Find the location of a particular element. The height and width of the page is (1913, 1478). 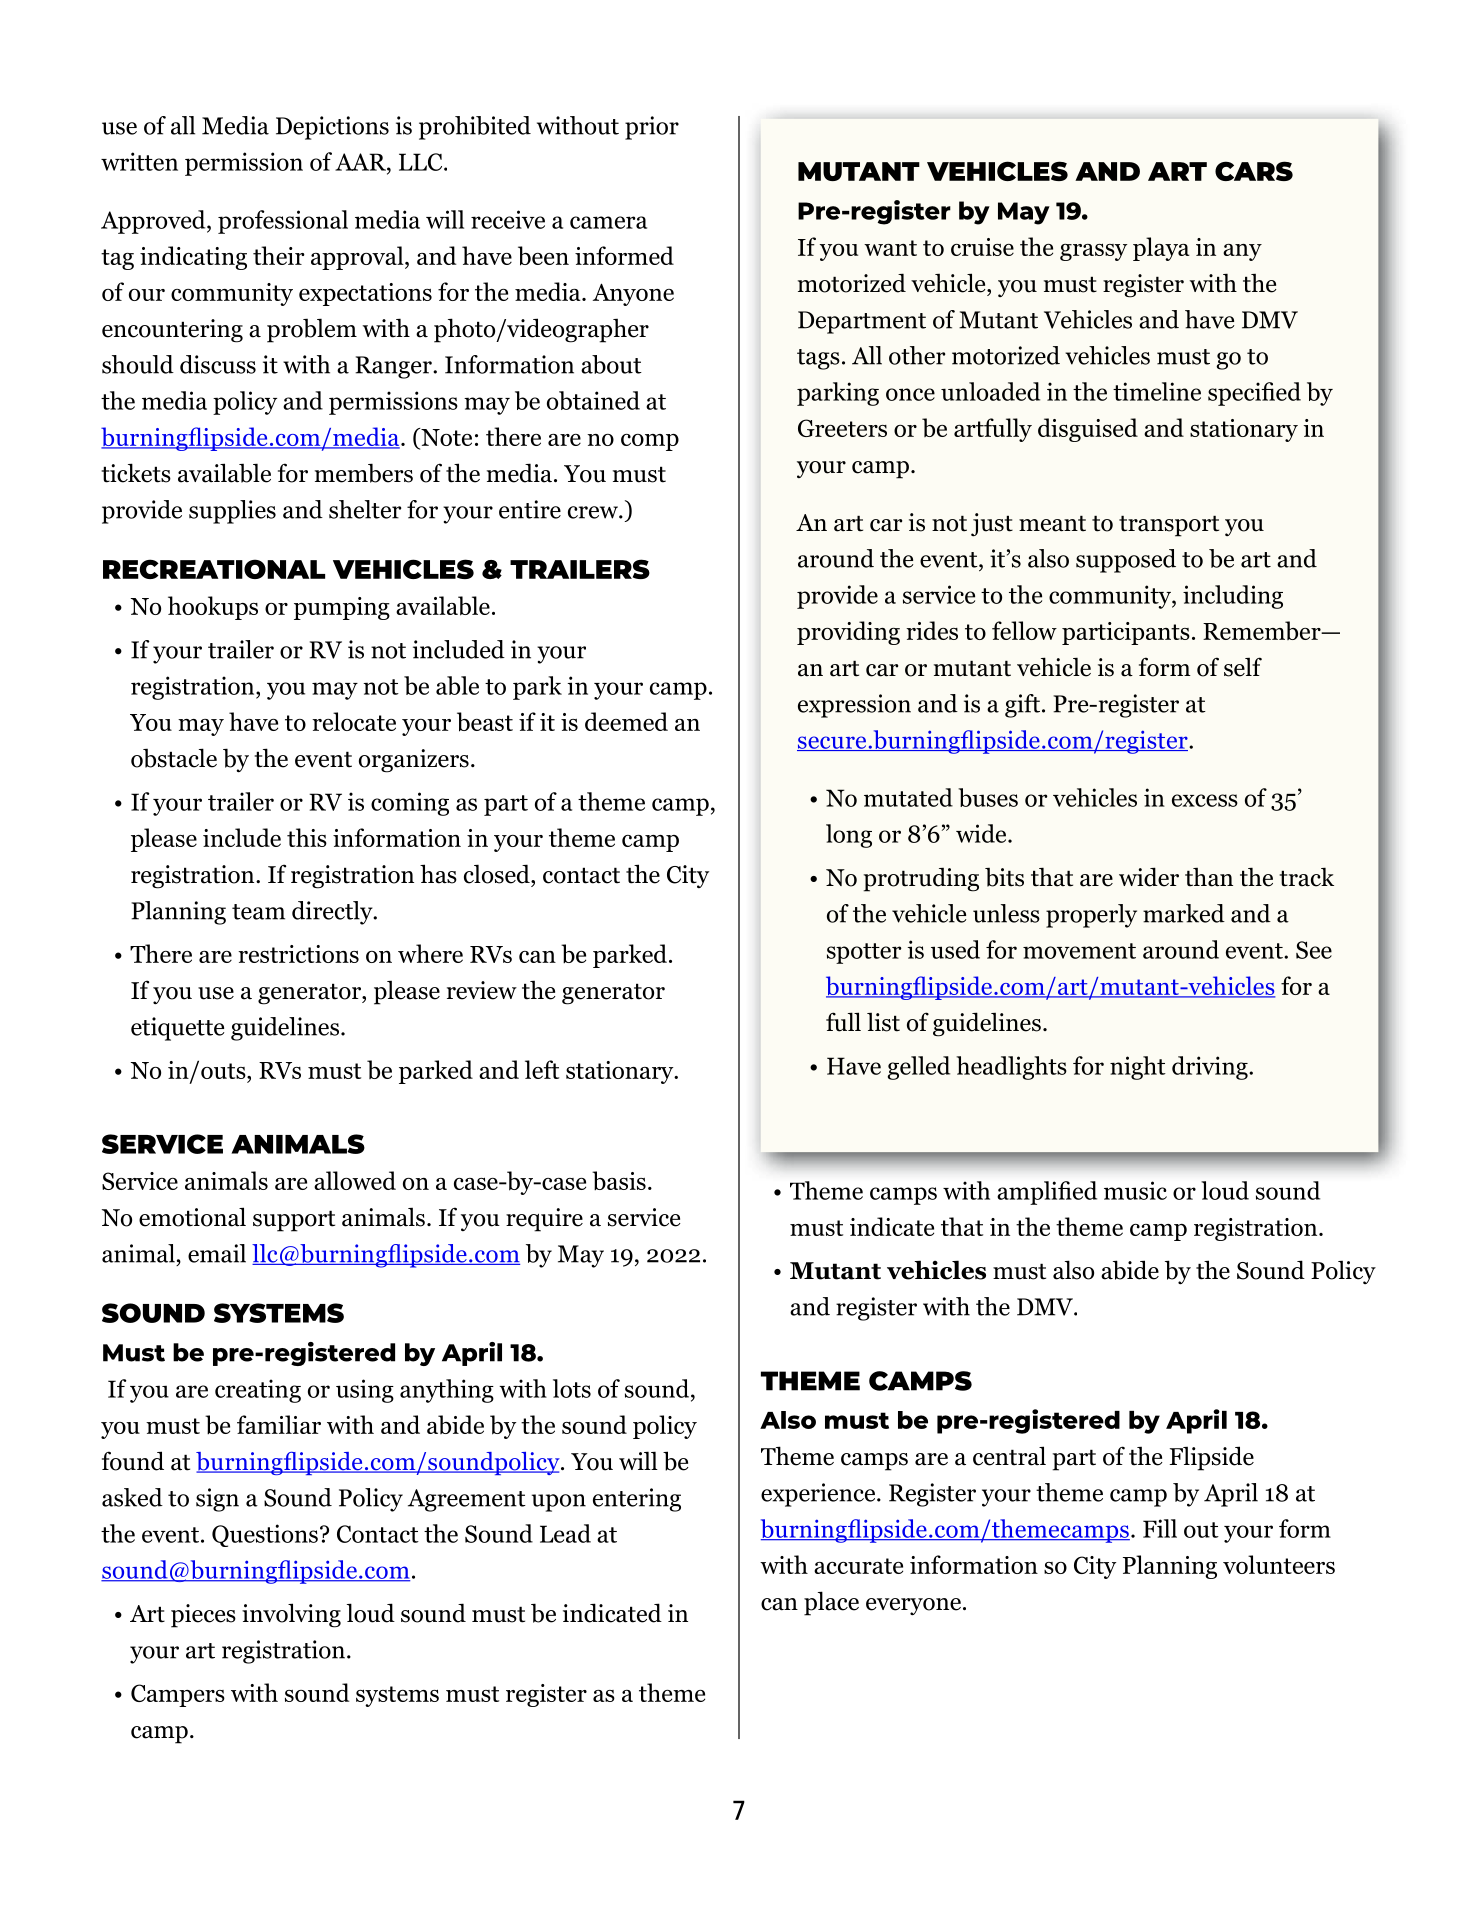

prior is located at coordinates (652, 128).
